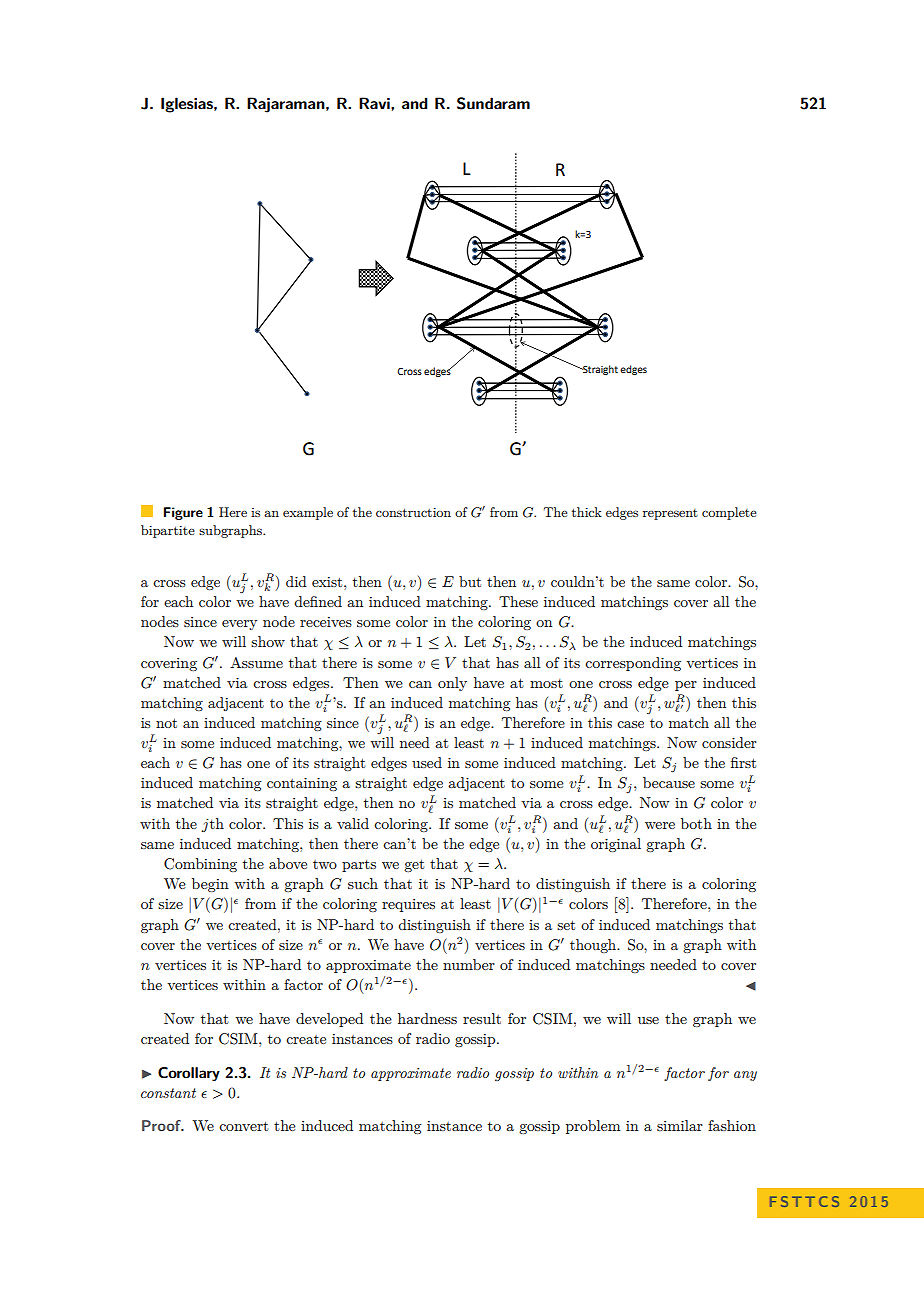 This screenshot has width=924, height=1308. I want to click on every, so click(239, 625).
